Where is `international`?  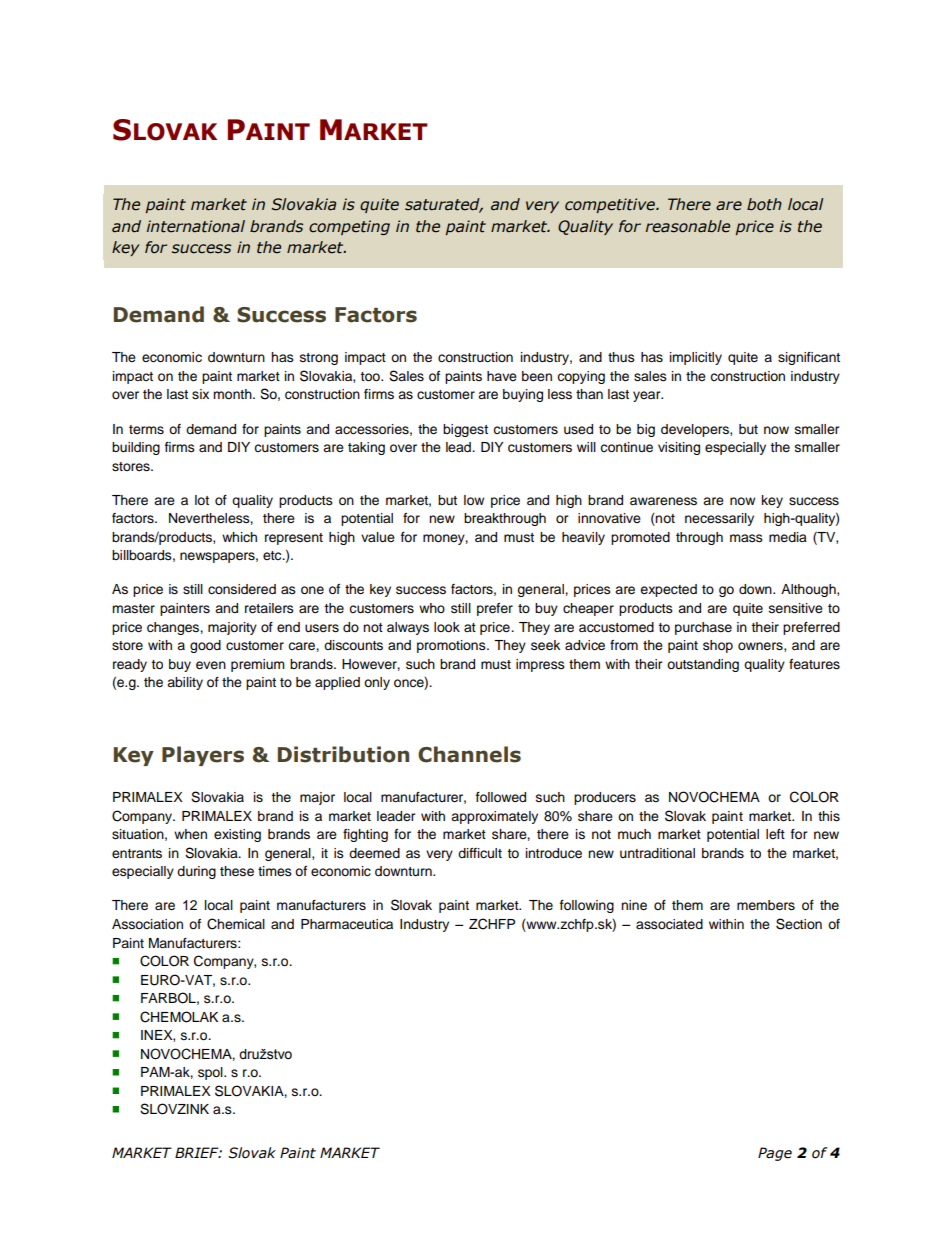
international is located at coordinates (196, 226).
